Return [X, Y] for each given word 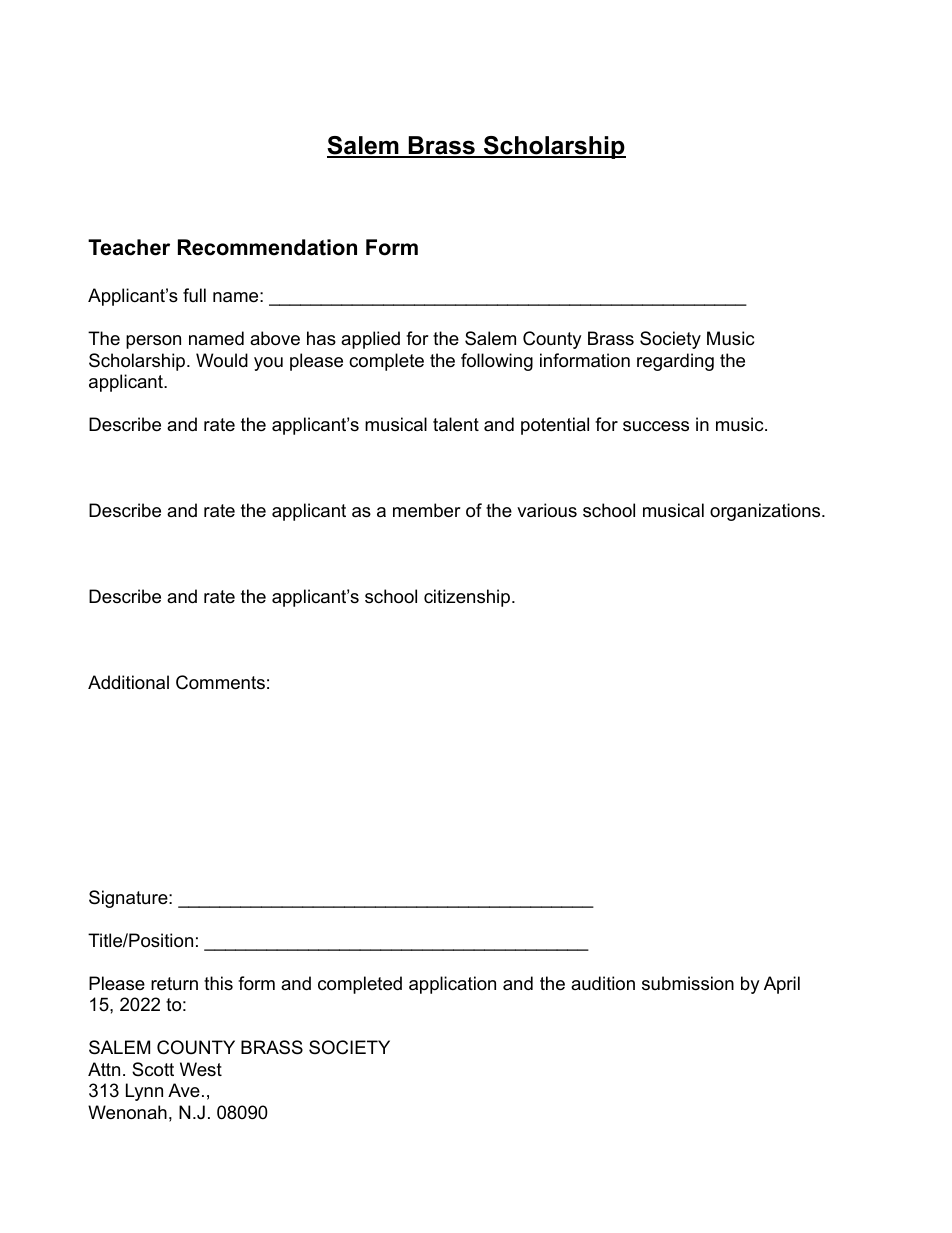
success [656, 426]
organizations [766, 512]
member [427, 510]
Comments [220, 682]
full [194, 295]
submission [688, 983]
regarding [675, 362]
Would [222, 360]
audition [603, 983]
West [201, 1069]
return [174, 984]
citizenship [468, 598]
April [782, 985]
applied [370, 340]
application [452, 985]
